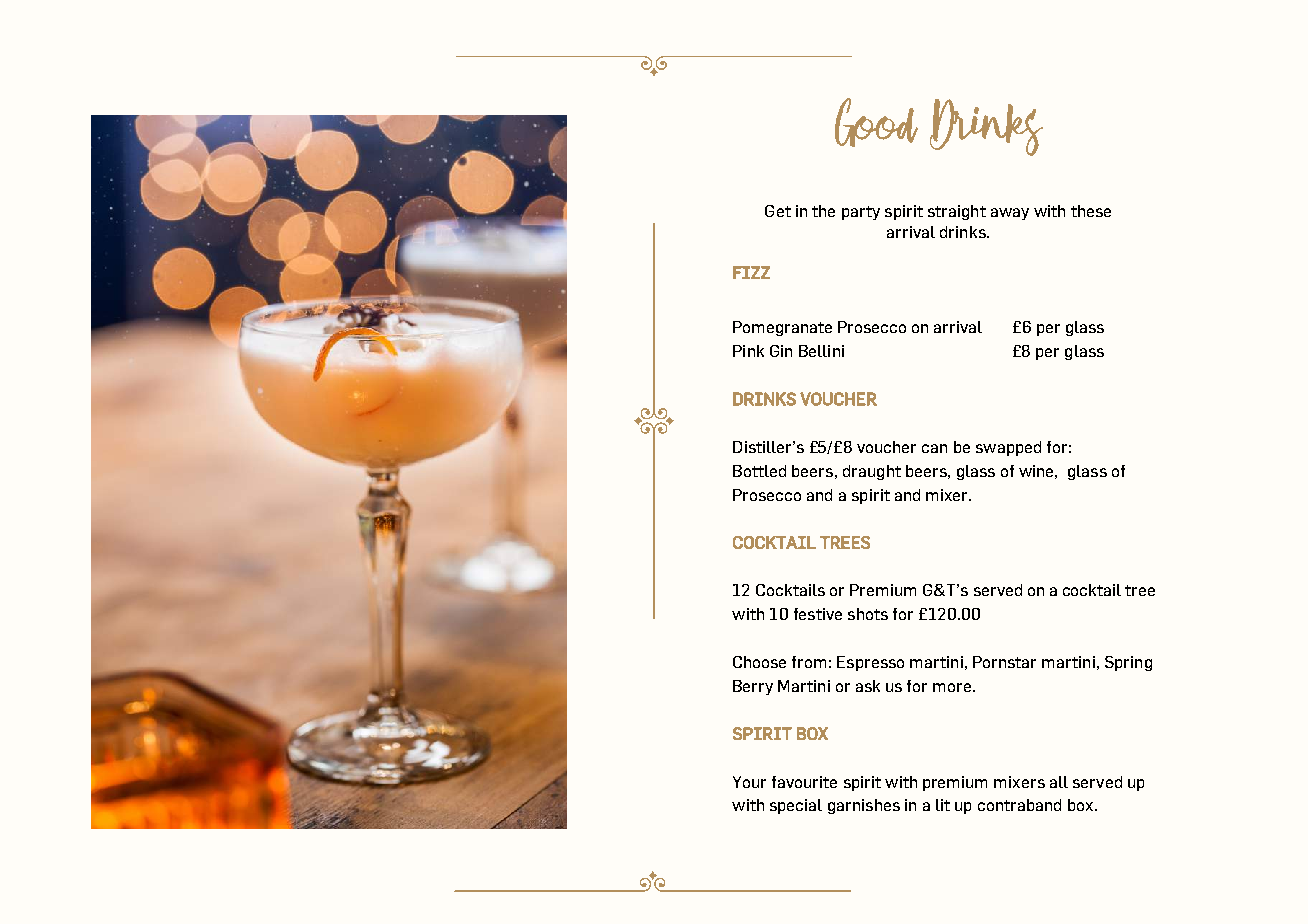 The height and width of the screenshot is (924, 1308). Describe the element at coordinates (778, 211) in the screenshot. I see `Get` at that location.
